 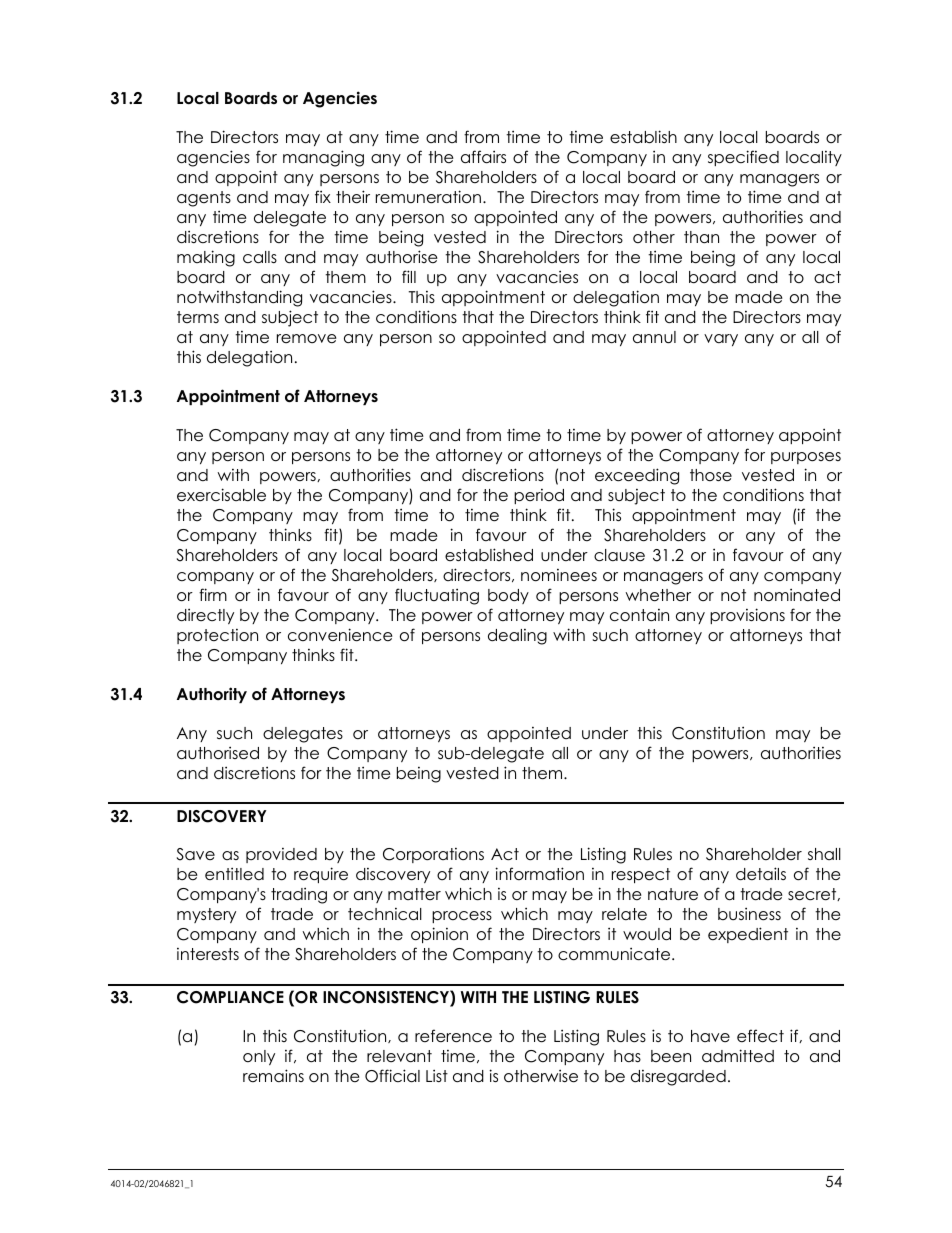 I want to click on Corporations, so click(x=433, y=855).
